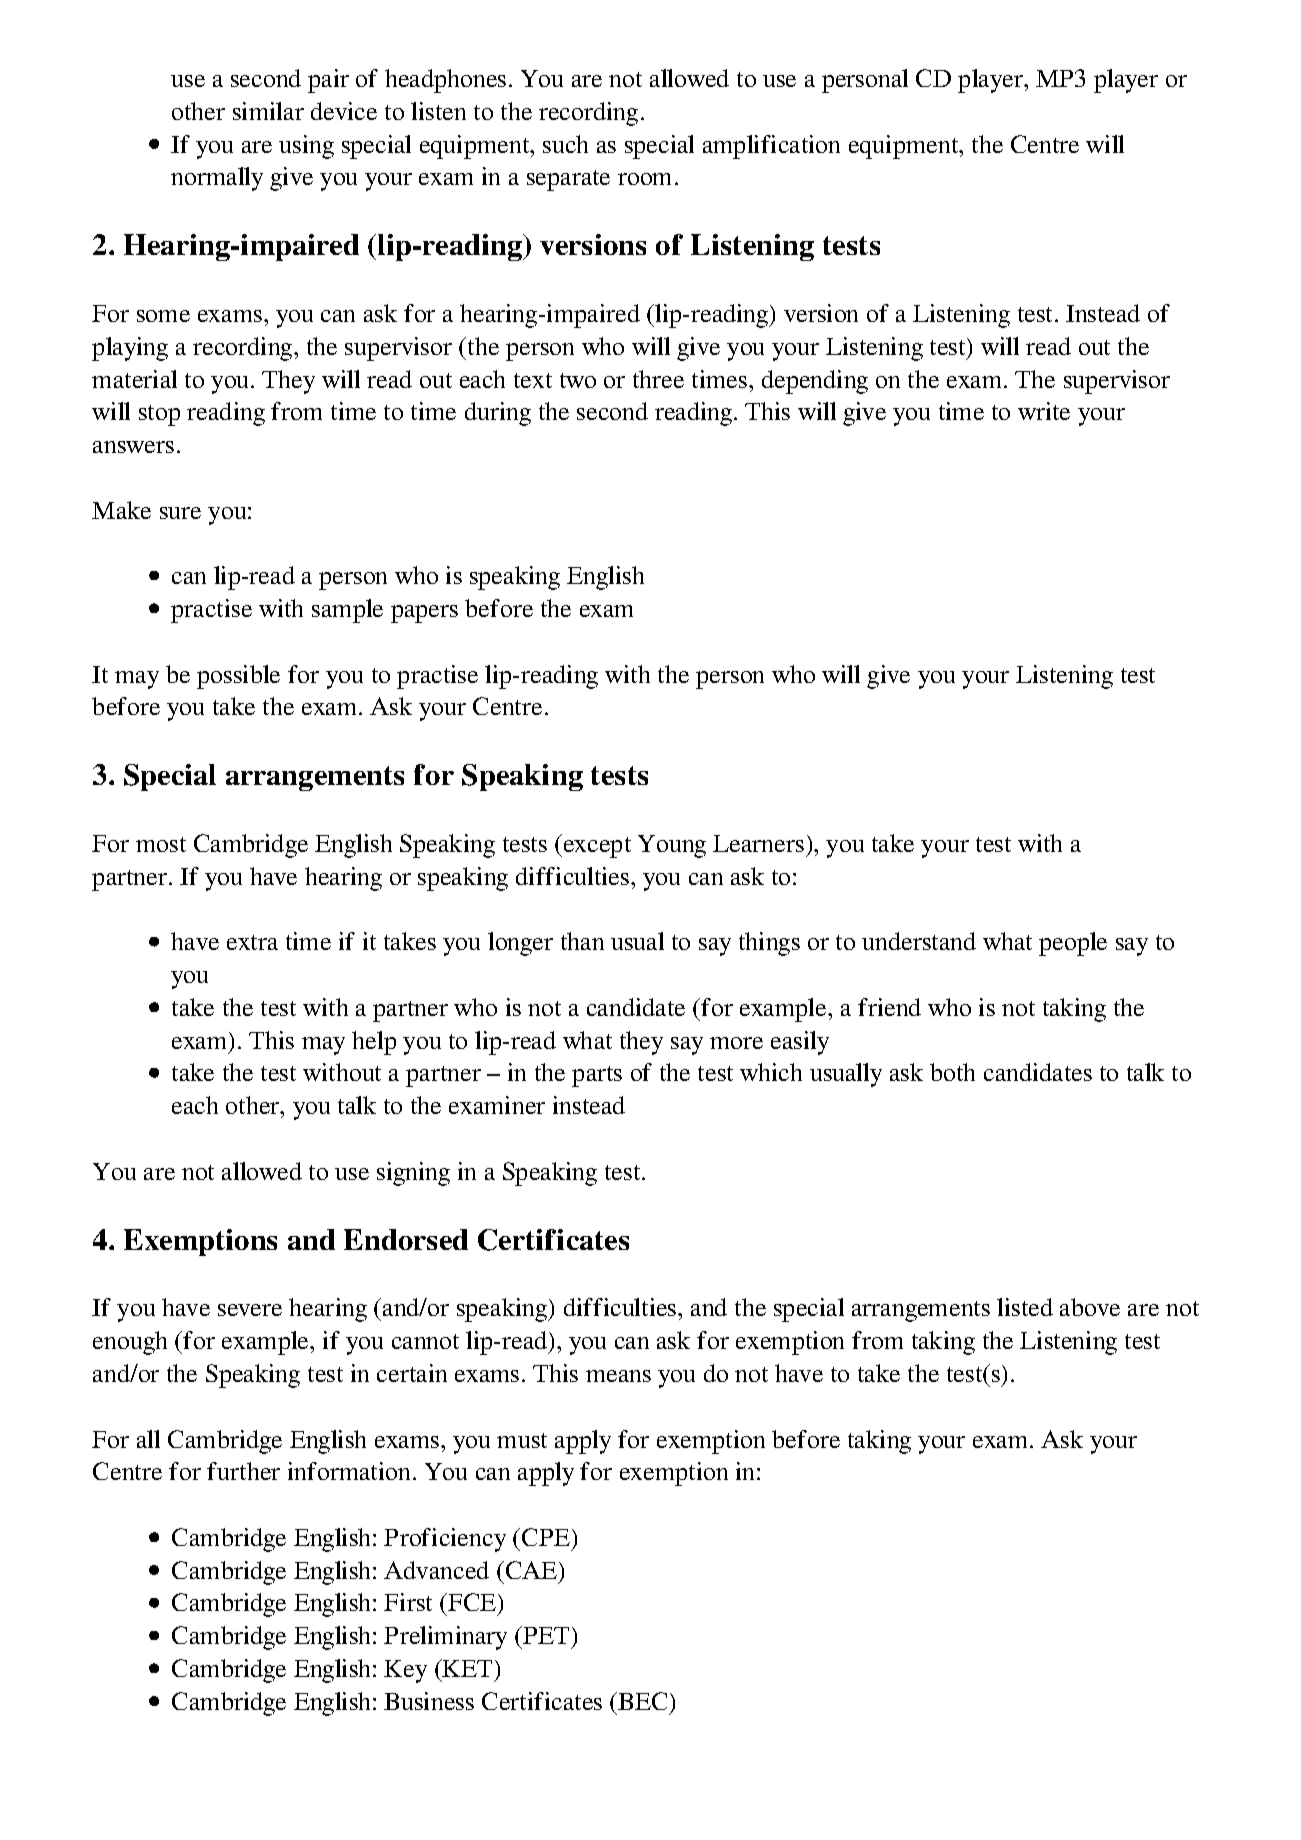 The image size is (1301, 1840). What do you see at coordinates (405, 1671) in the page?
I see `Key` at bounding box center [405, 1671].
